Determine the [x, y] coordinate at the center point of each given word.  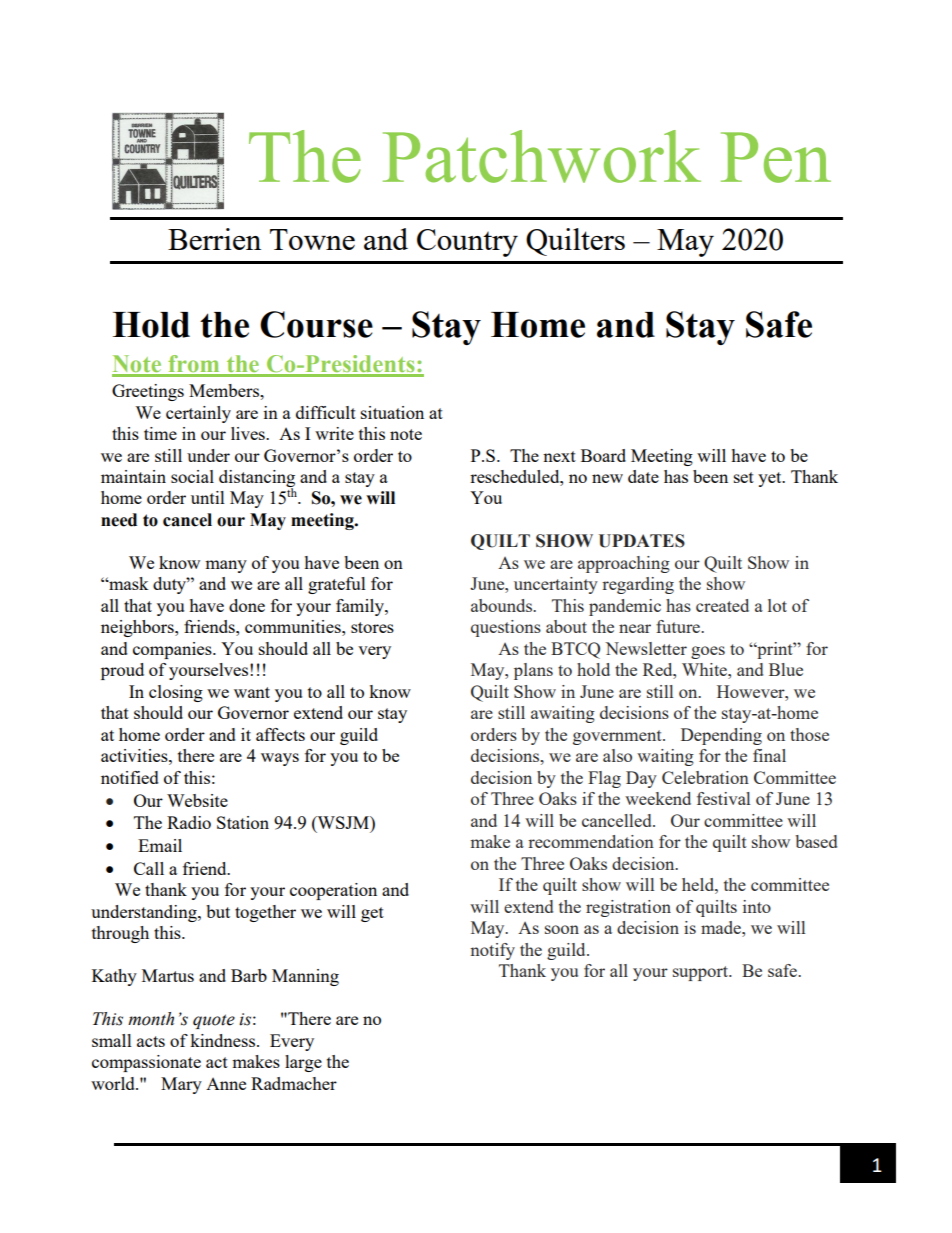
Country [467, 243]
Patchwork [542, 156]
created [722, 605]
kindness [224, 1040]
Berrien [214, 239]
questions [506, 628]
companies [173, 650]
